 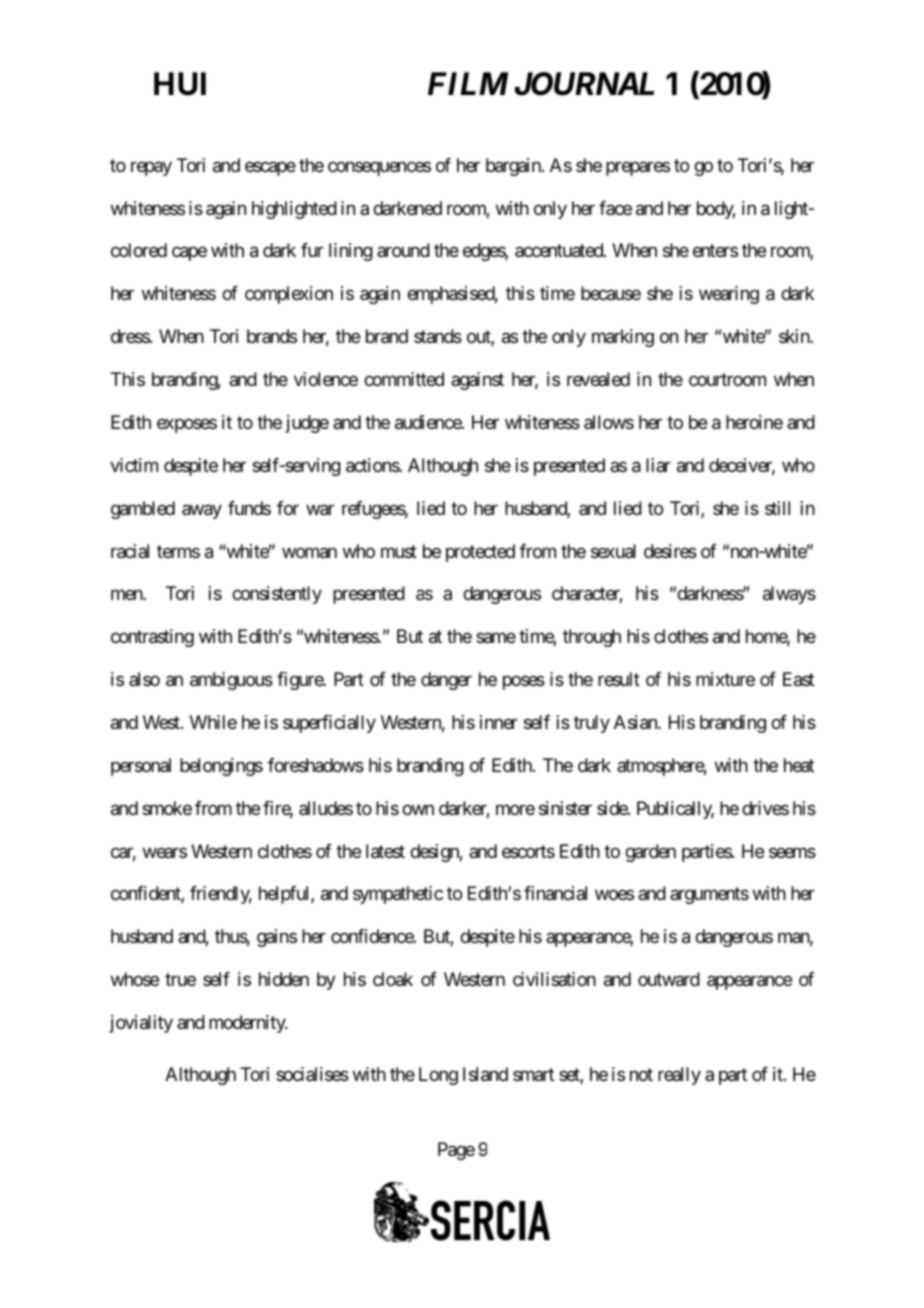 I want to click on HUI, so click(x=180, y=84).
